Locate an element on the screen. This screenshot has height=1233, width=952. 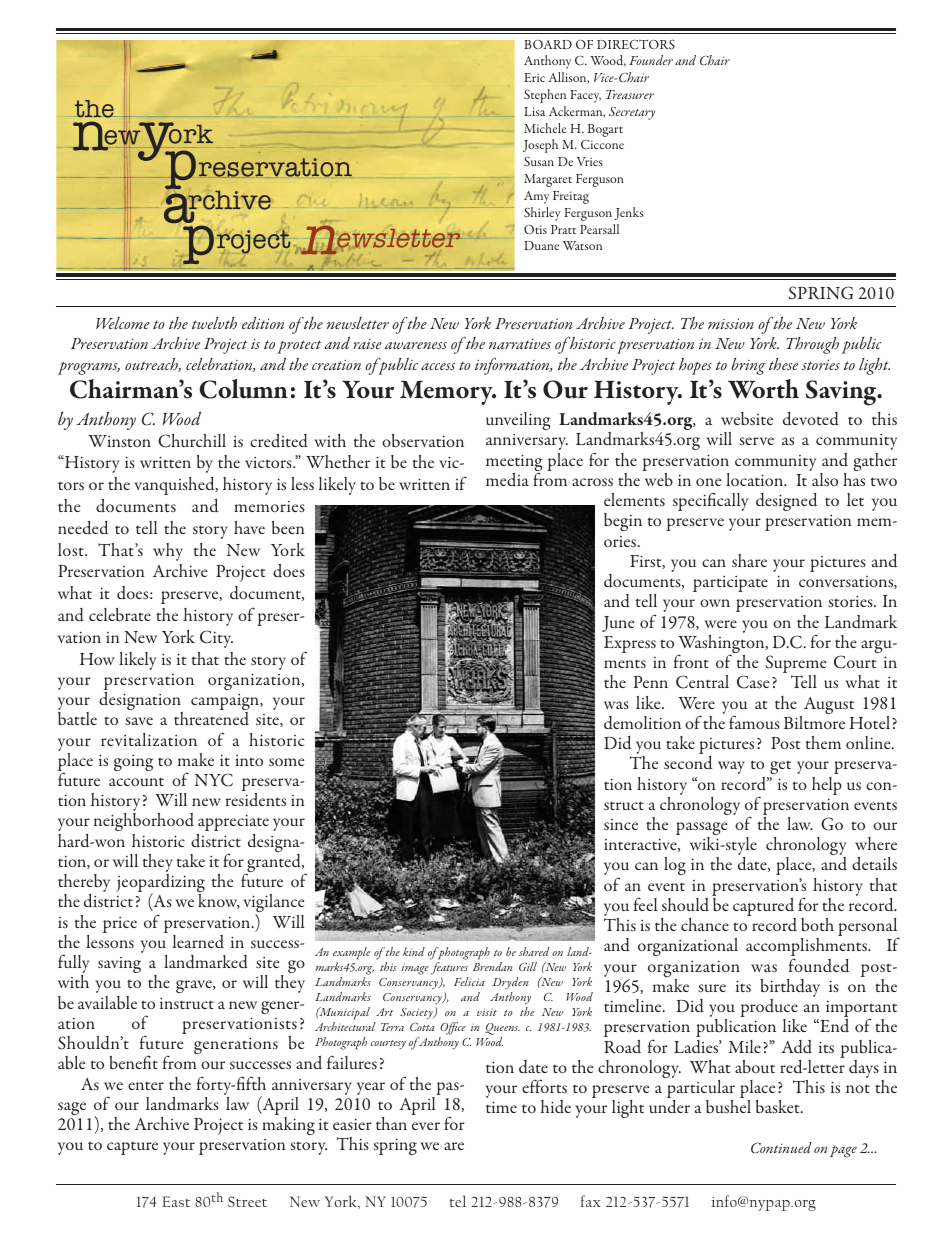
Secretary is located at coordinates (632, 113).
